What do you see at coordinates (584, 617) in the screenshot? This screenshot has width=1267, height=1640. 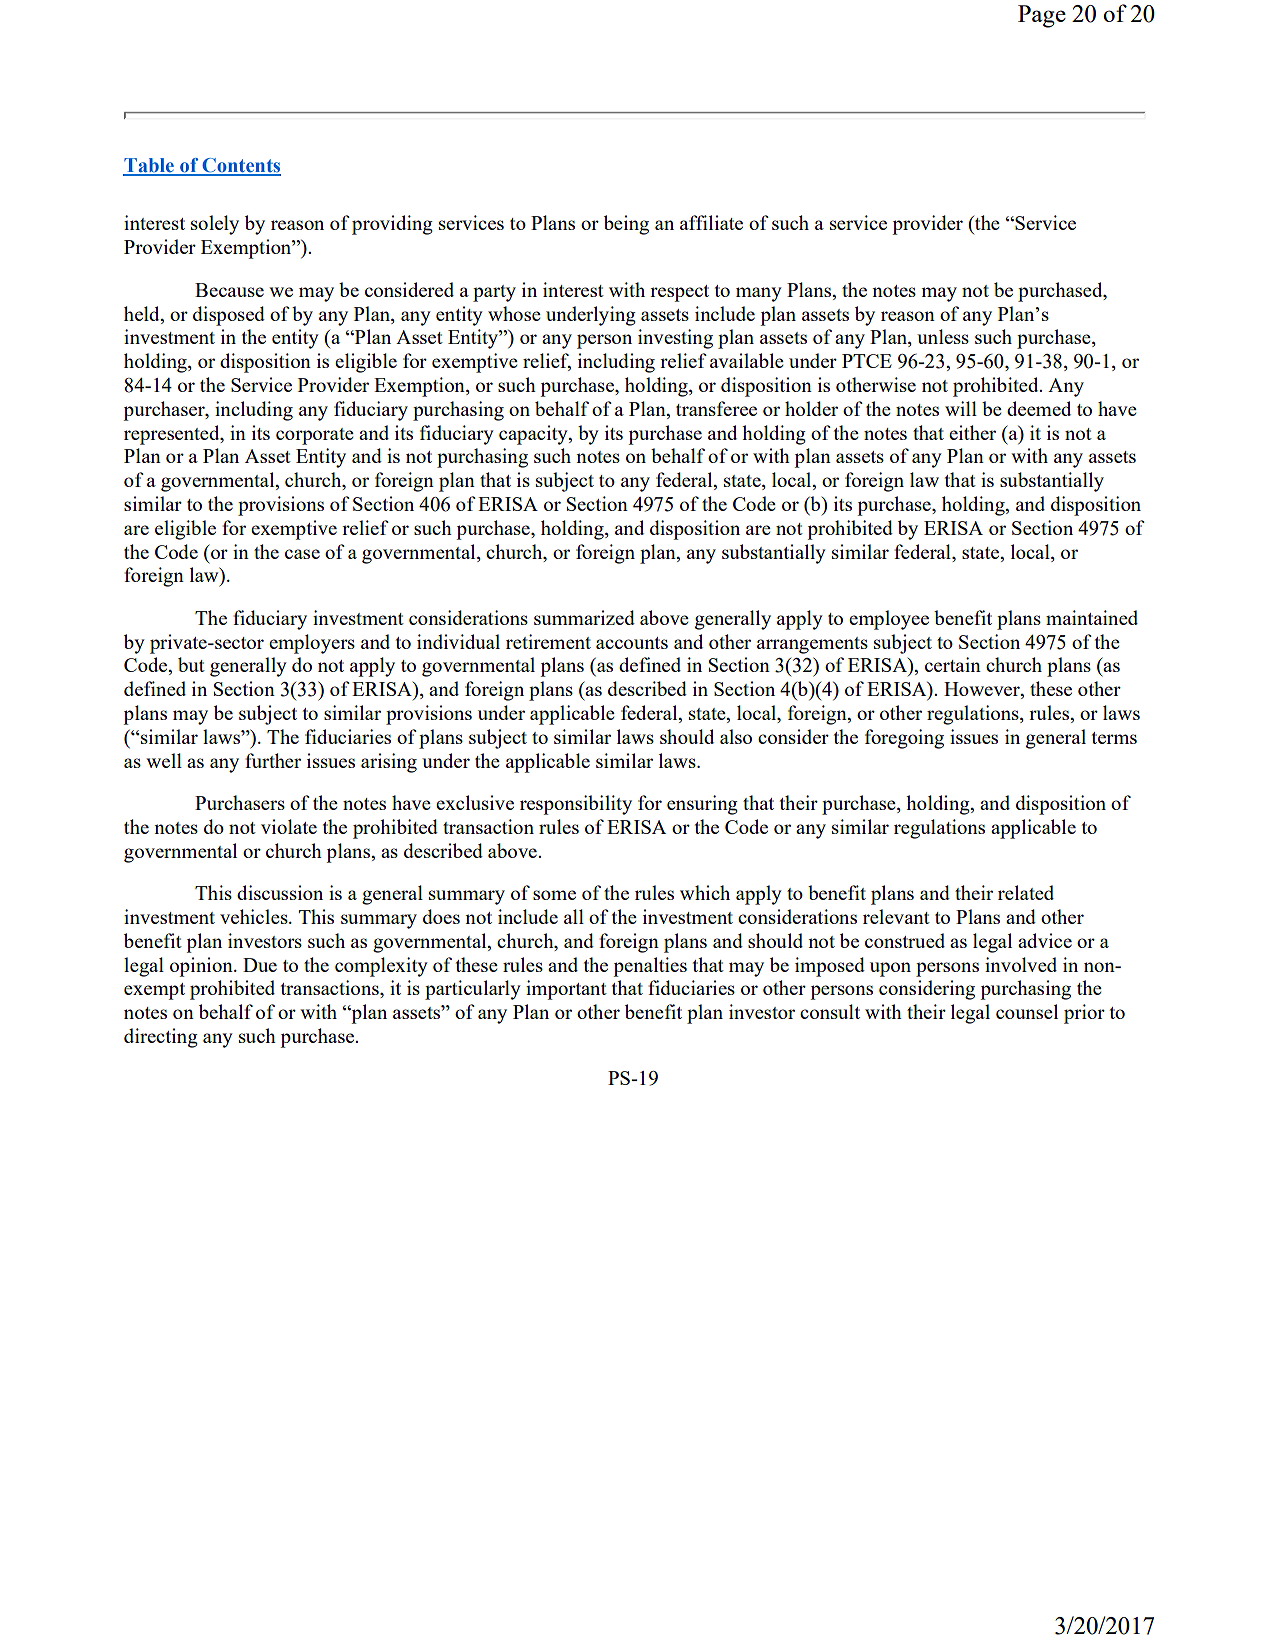 I see `summarized` at bounding box center [584, 617].
